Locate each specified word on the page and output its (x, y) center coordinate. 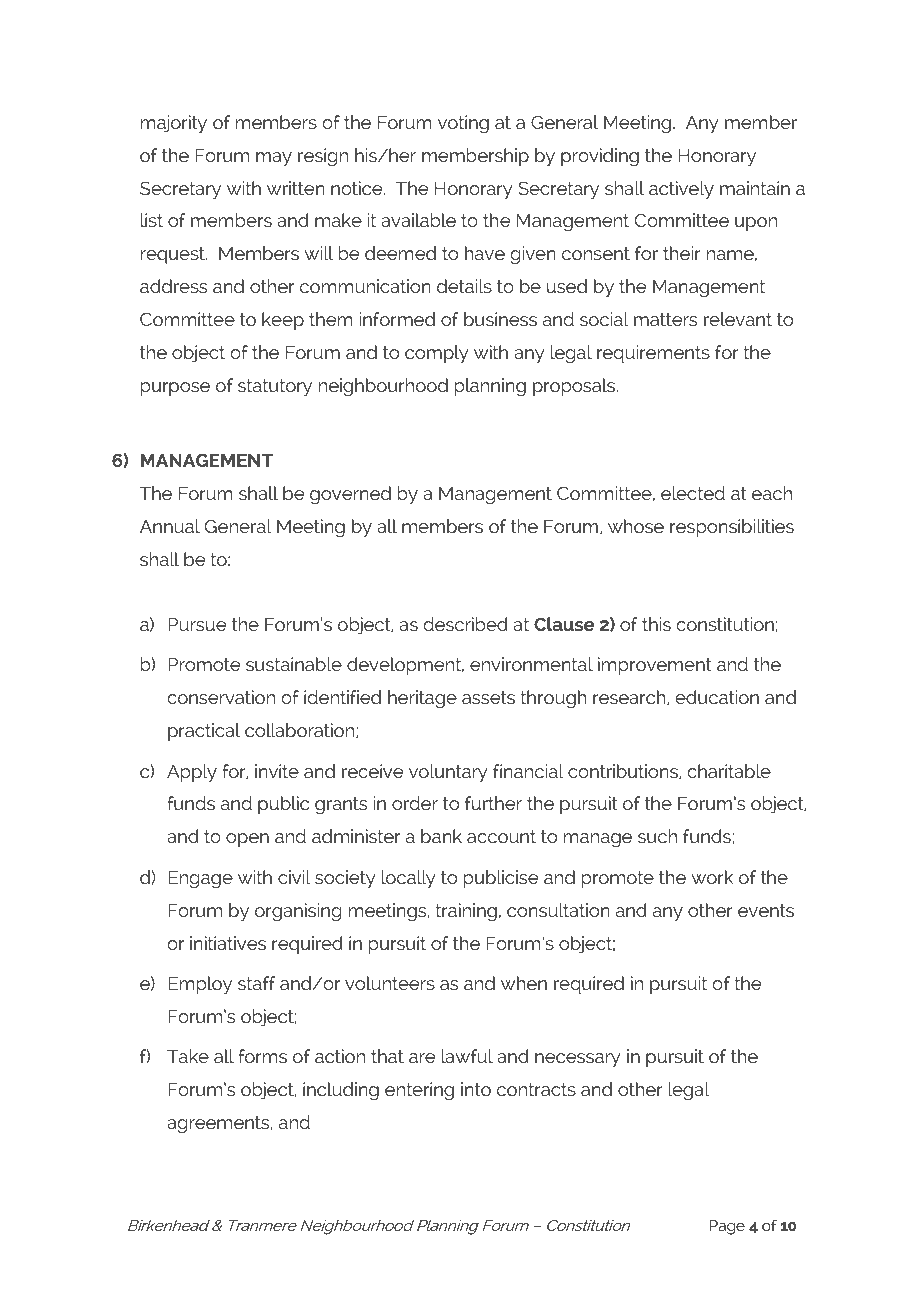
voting (463, 124)
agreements (219, 1124)
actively (681, 190)
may (274, 159)
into (476, 1089)
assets (488, 697)
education (717, 697)
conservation (221, 697)
